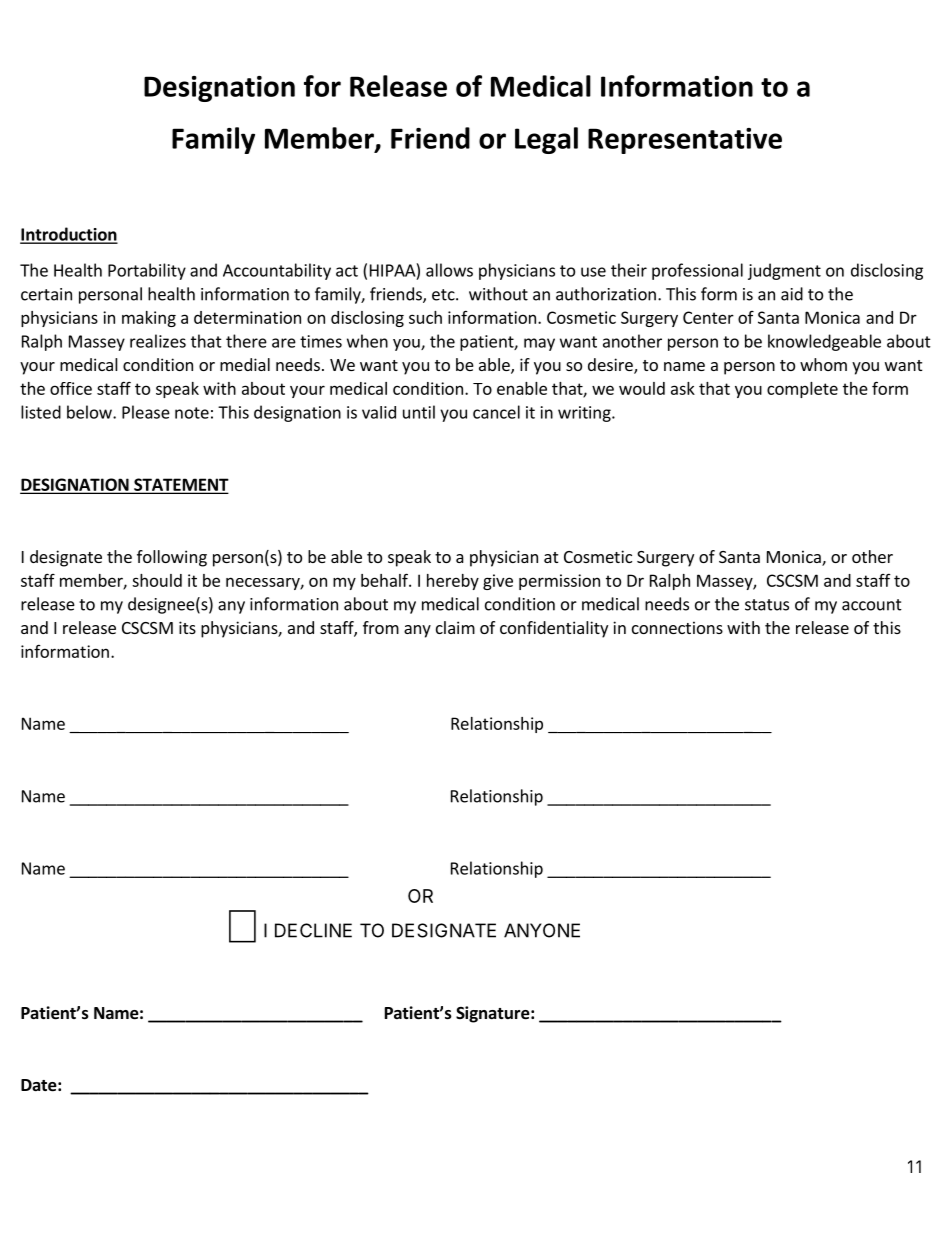 Image resolution: width=952 pixels, height=1233 pixels. What do you see at coordinates (677, 627) in the page?
I see `connections` at bounding box center [677, 627].
